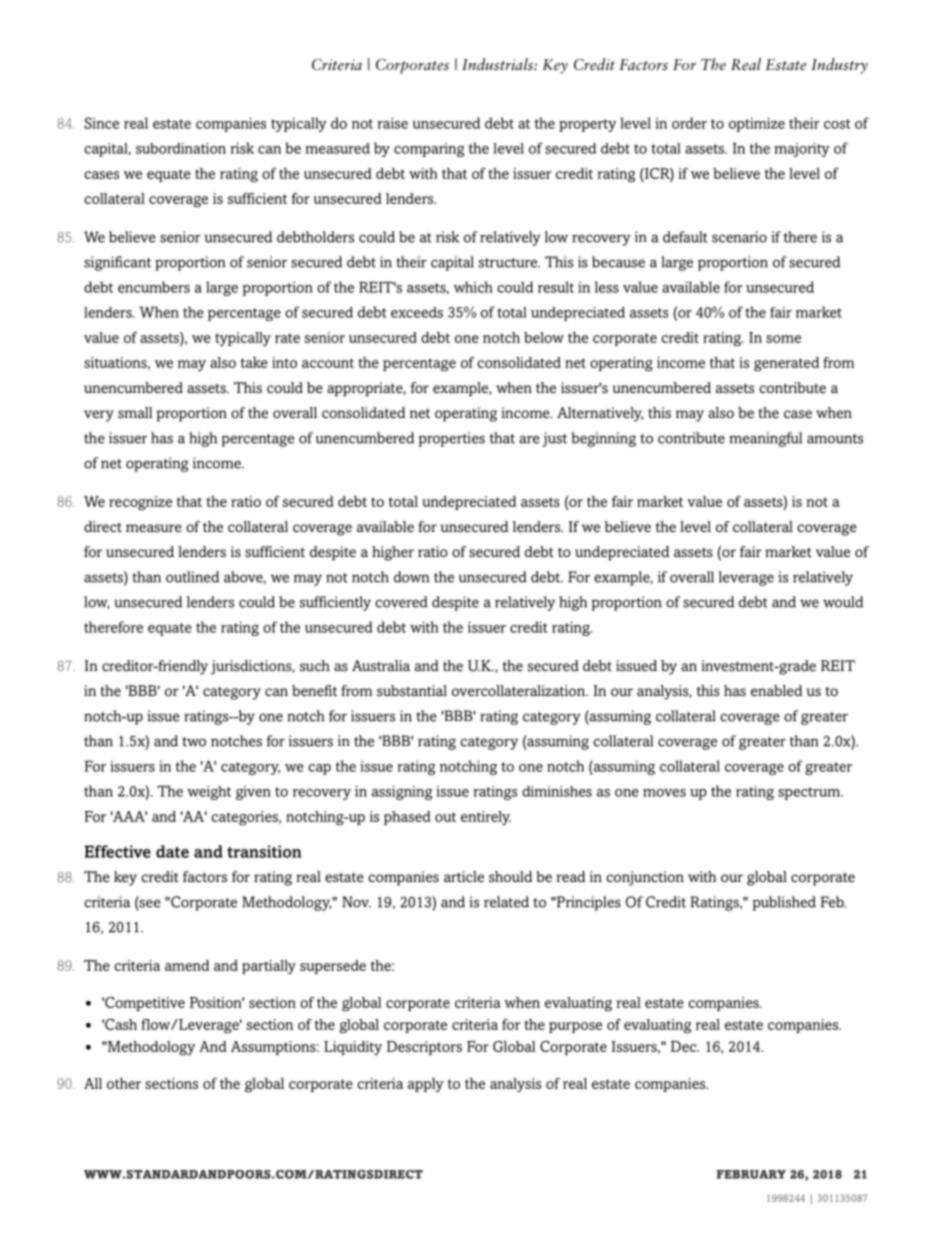  What do you see at coordinates (135, 413) in the image?
I see `small` at bounding box center [135, 413].
